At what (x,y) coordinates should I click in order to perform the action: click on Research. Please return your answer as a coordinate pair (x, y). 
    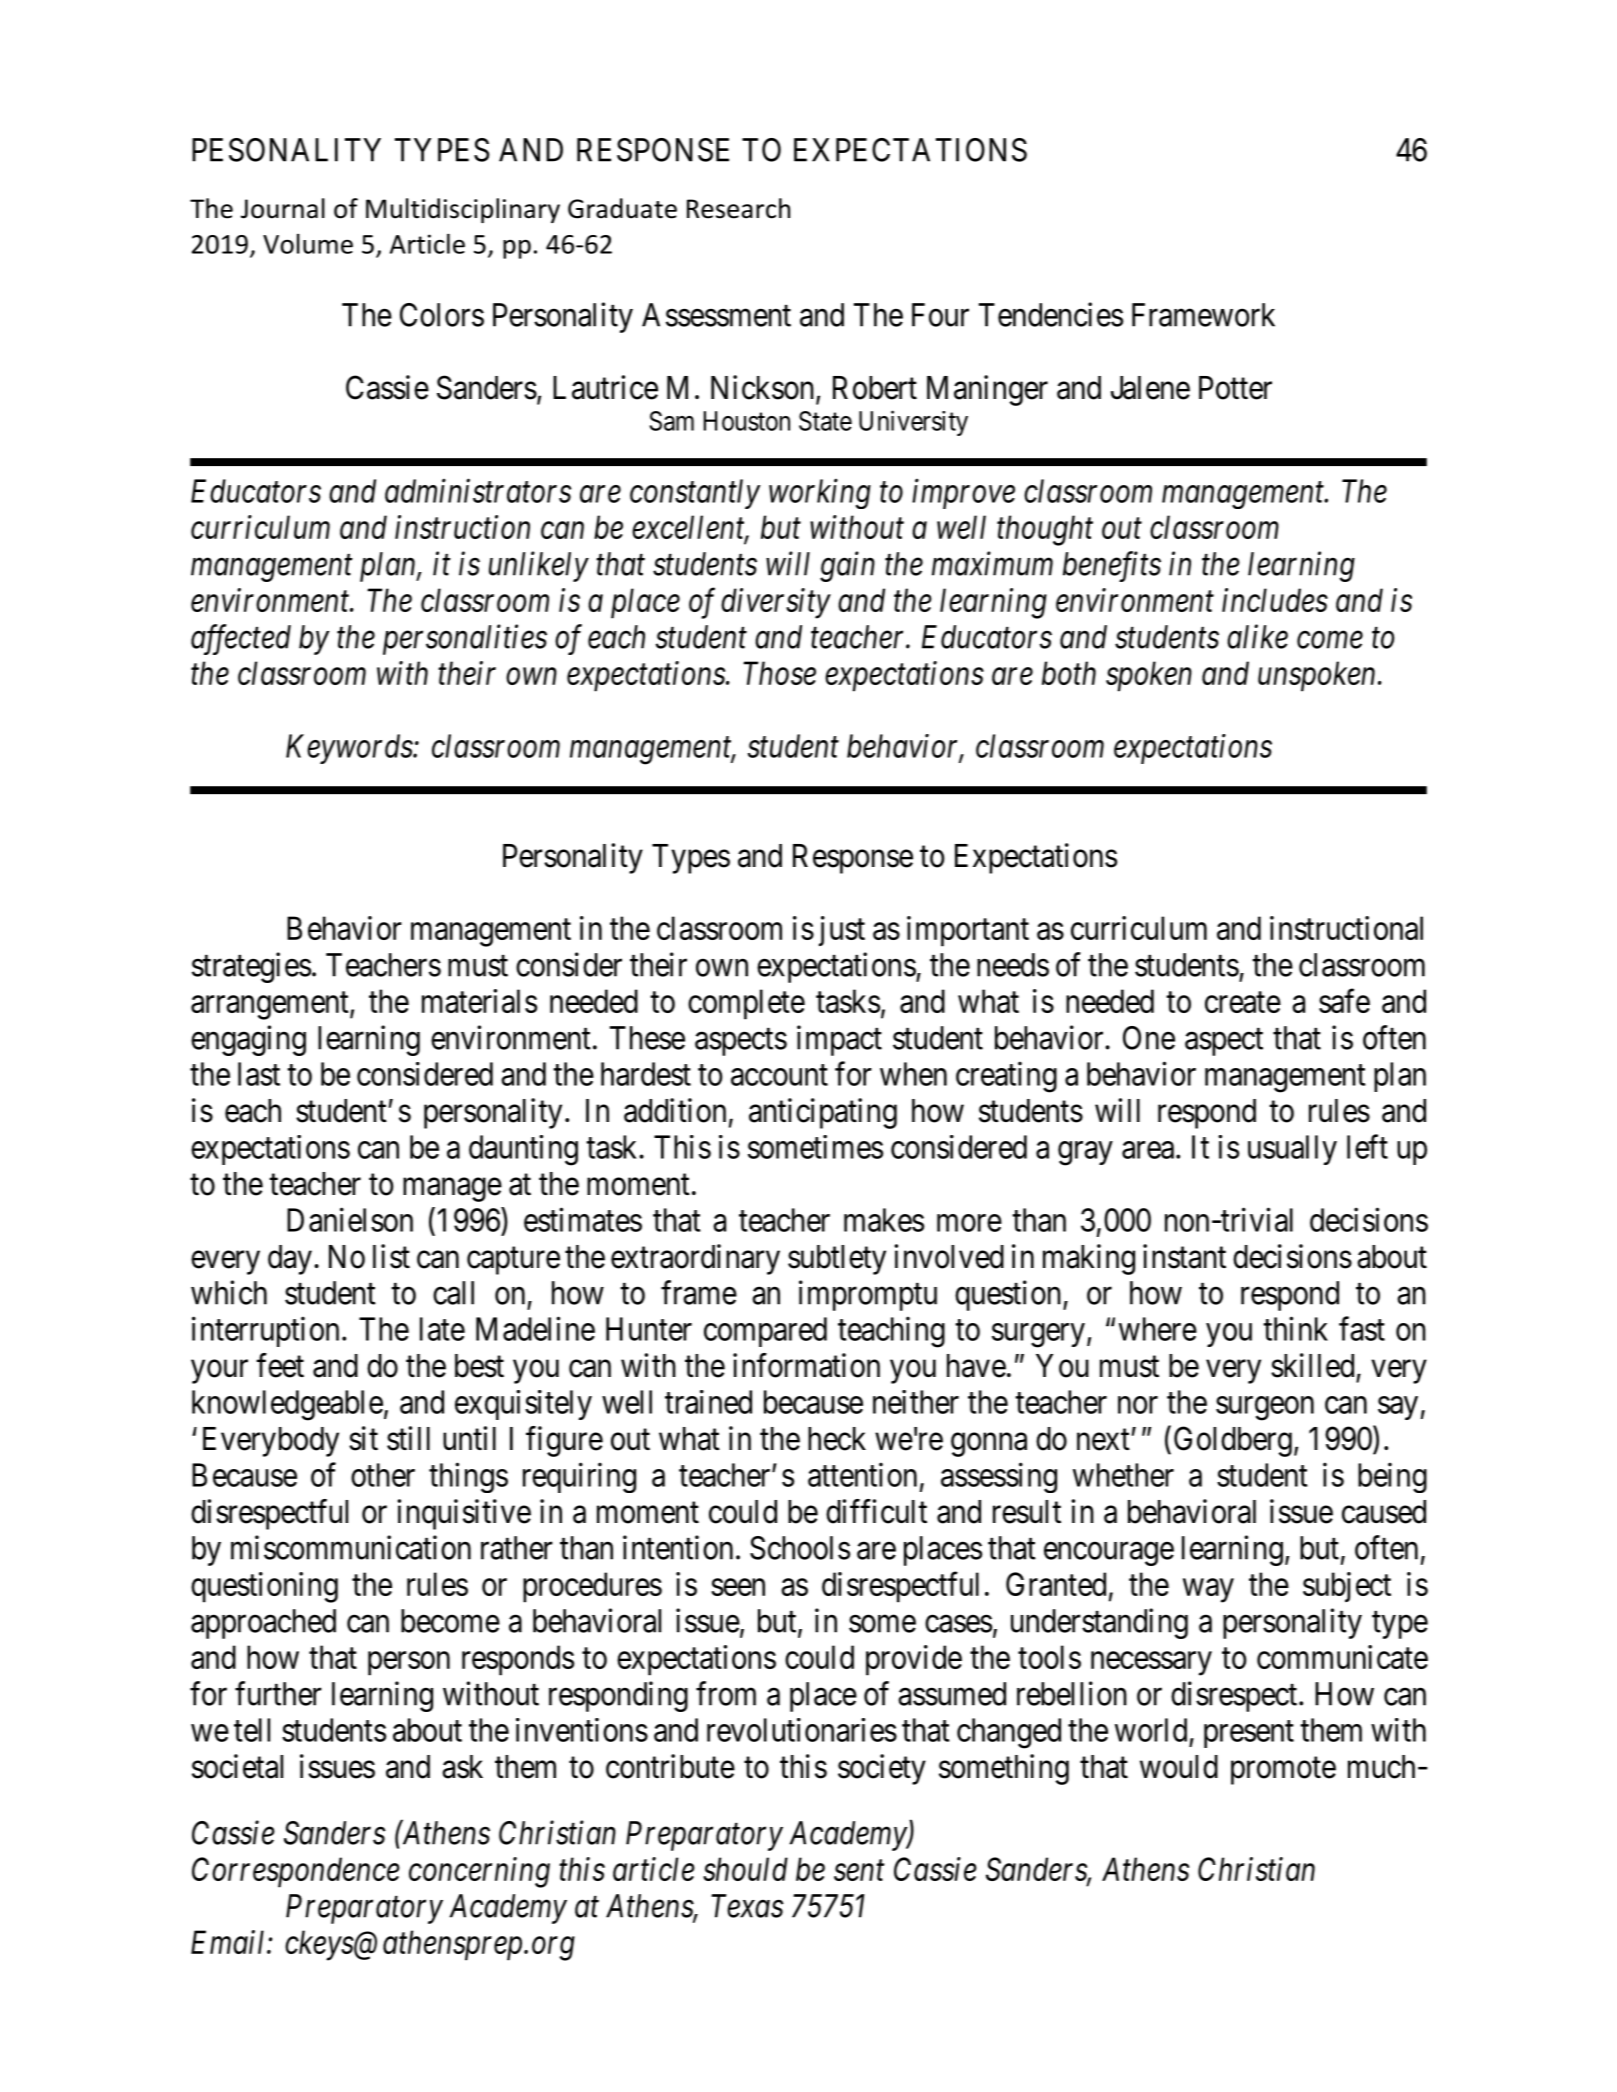
    Looking at the image, I should click on (738, 208).
